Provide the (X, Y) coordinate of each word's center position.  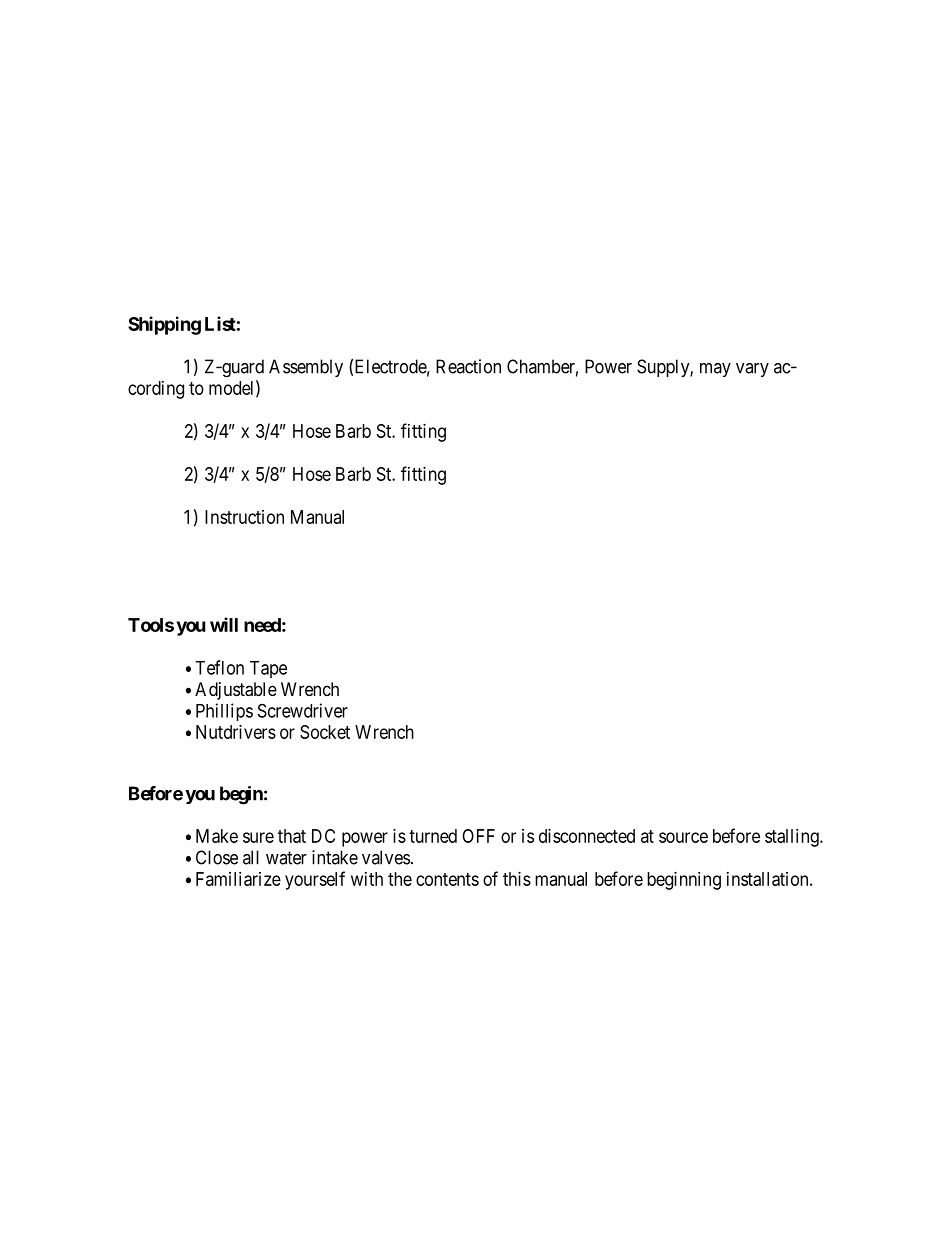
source (683, 837)
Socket (325, 732)
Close (217, 857)
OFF (478, 836)
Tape (268, 669)
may (715, 370)
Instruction (244, 517)
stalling (793, 838)
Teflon (219, 667)
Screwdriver (303, 710)
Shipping (164, 325)
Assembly (306, 368)
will (224, 624)
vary (752, 370)
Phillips (224, 712)
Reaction (468, 366)
